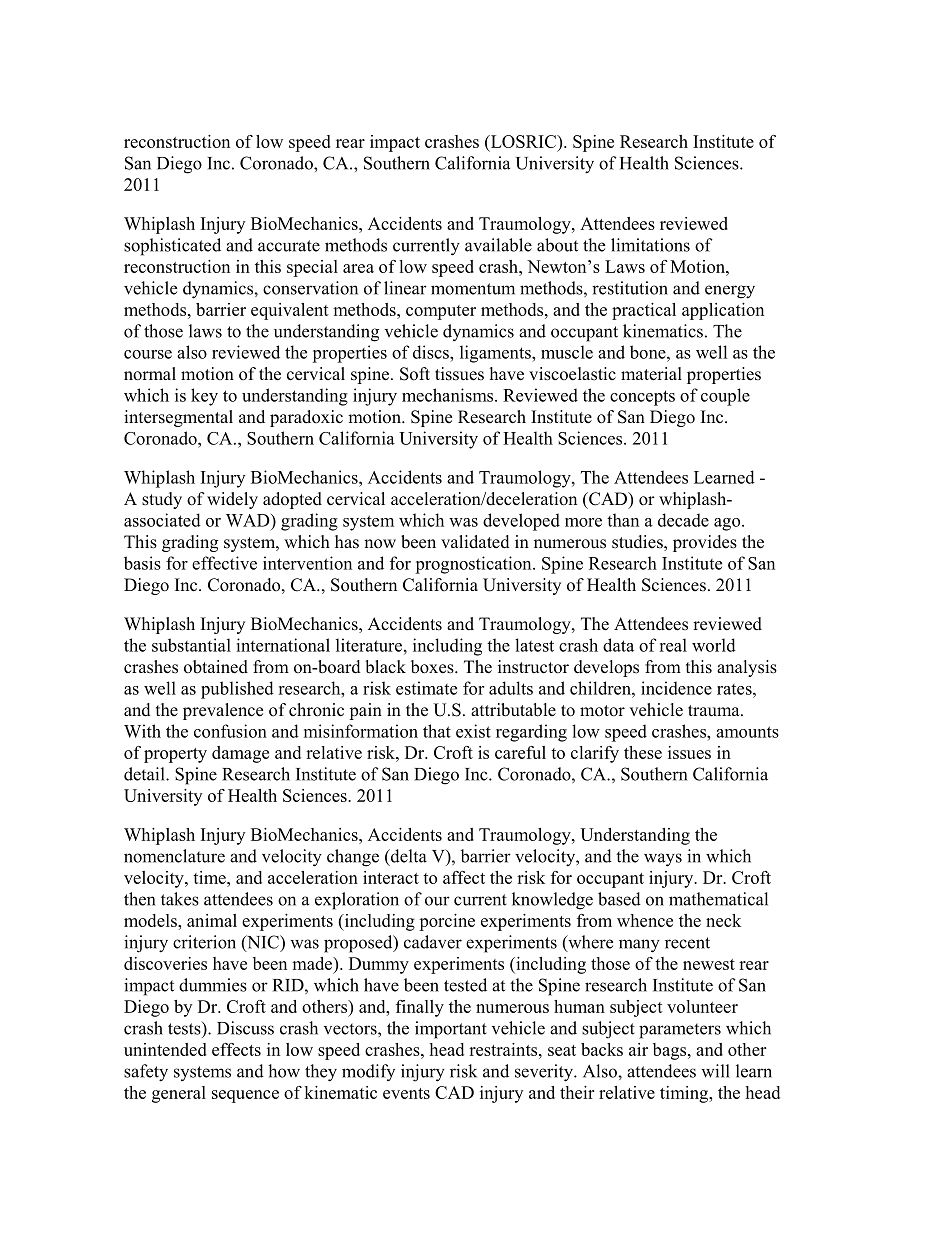  What do you see at coordinates (172, 247) in the screenshot?
I see `sophisticated` at bounding box center [172, 247].
